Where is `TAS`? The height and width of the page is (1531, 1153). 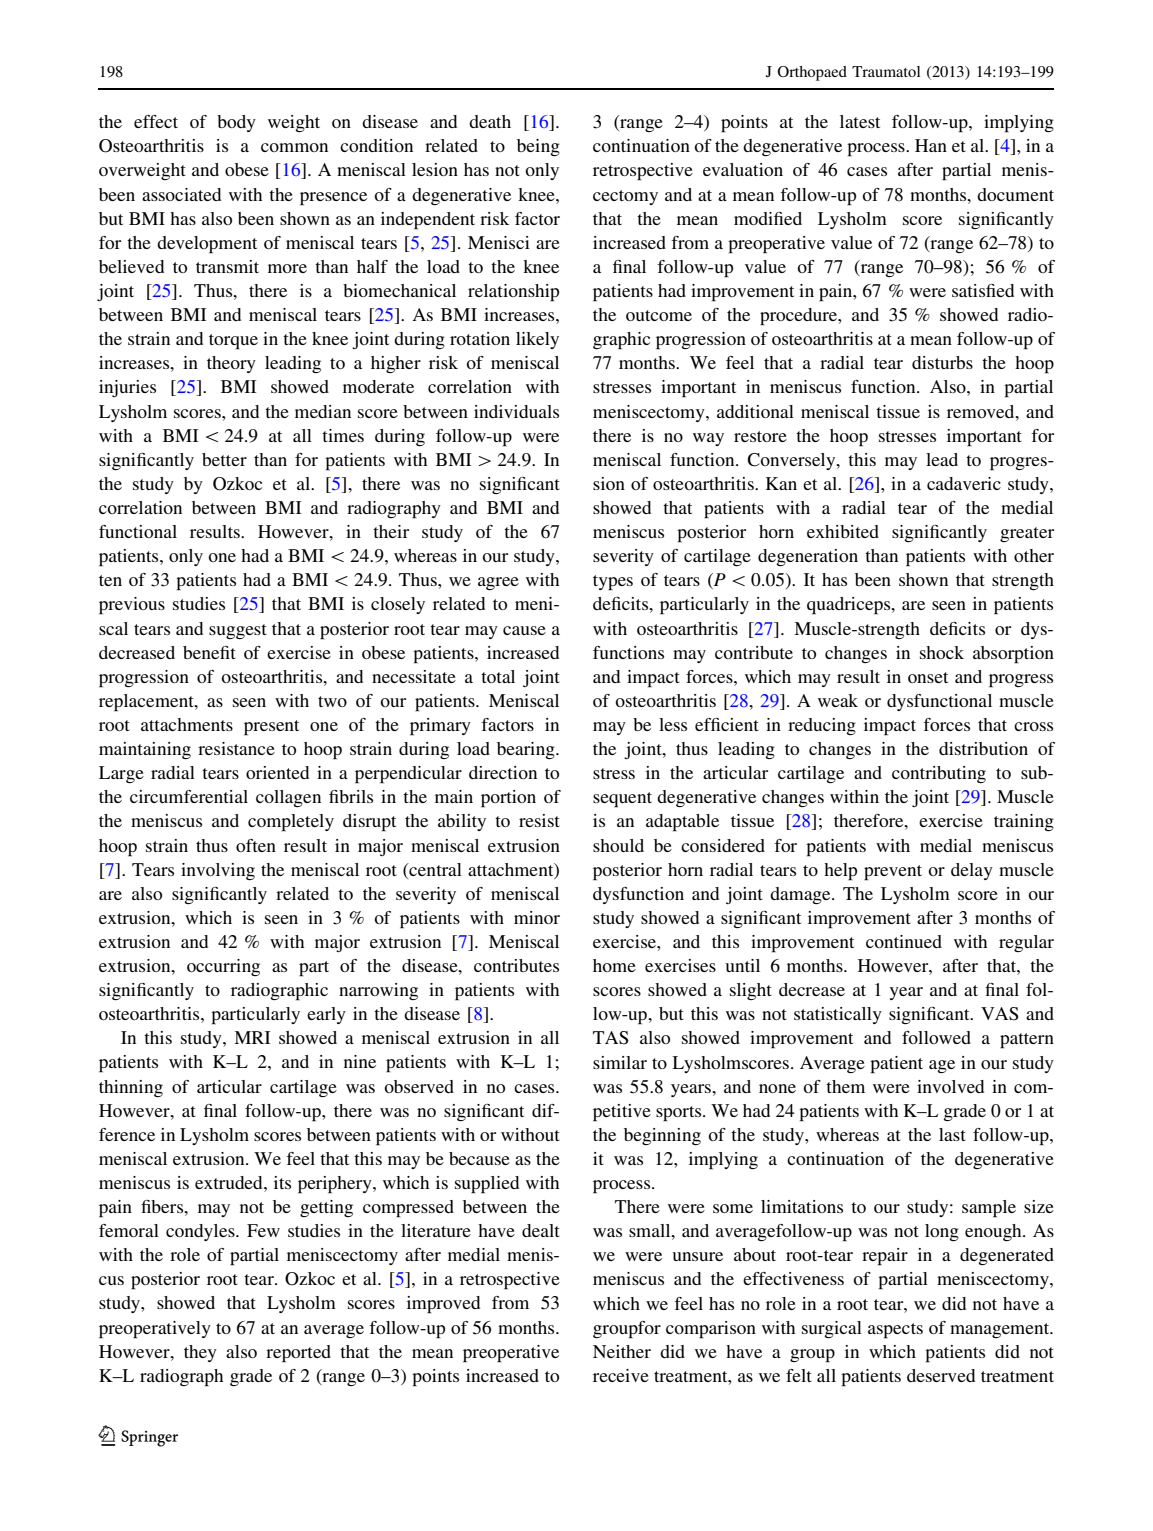 TAS is located at coordinates (611, 1038).
